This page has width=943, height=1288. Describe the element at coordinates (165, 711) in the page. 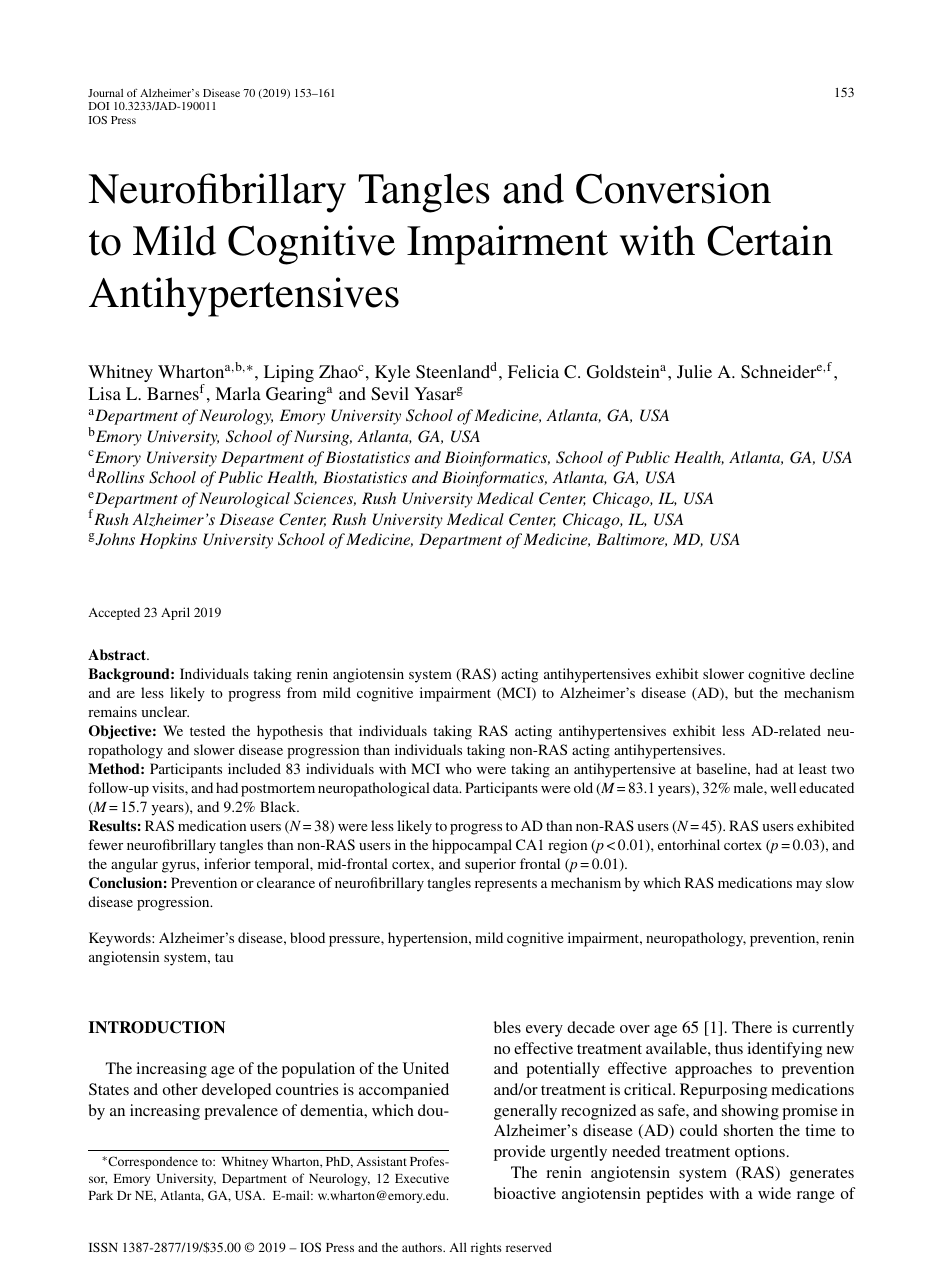

I see `unclear` at that location.
